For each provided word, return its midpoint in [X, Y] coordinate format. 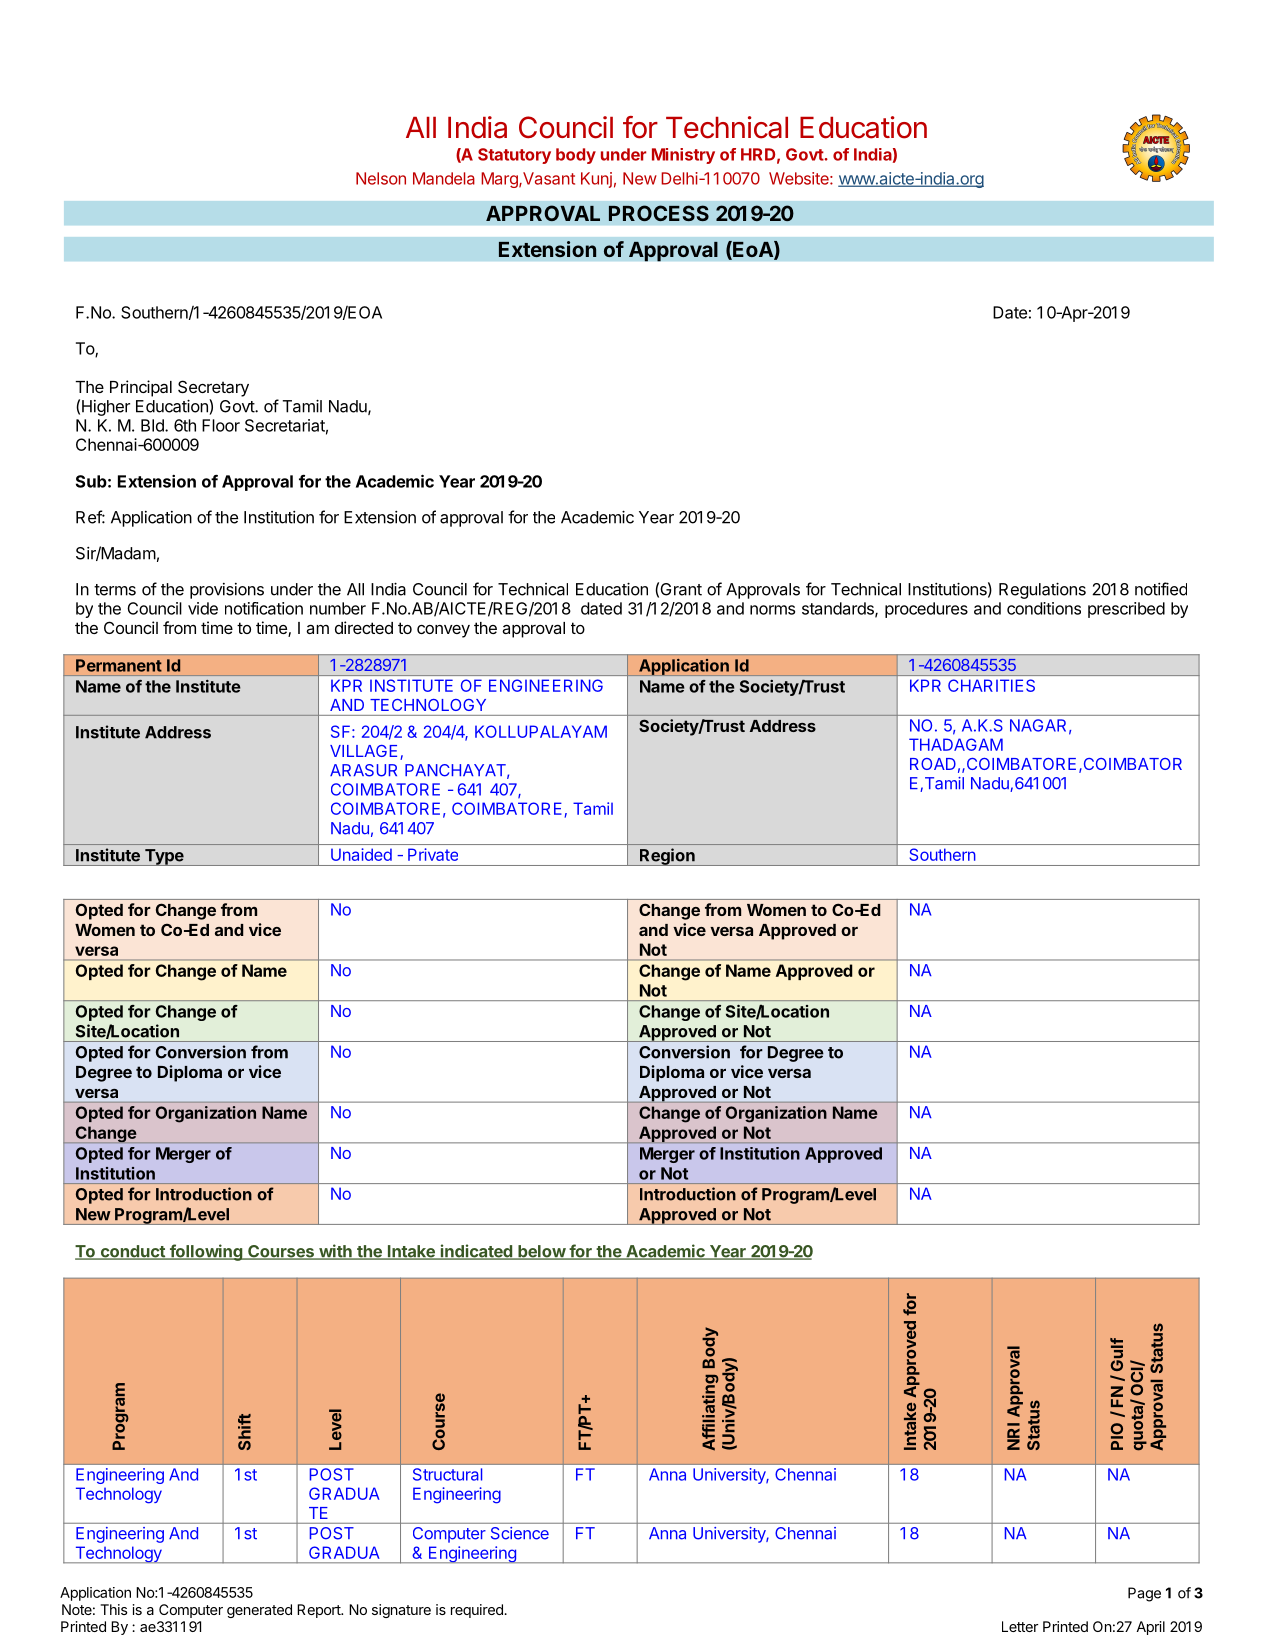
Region [667, 857]
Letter [1020, 1626]
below [541, 1252]
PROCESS [659, 213]
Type [164, 857]
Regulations [1042, 590]
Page [1144, 1594]
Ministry [683, 156]
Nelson [381, 178]
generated [259, 1611]
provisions [227, 591]
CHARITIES [991, 685]
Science [520, 1533]
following [205, 1252]
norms [772, 610]
